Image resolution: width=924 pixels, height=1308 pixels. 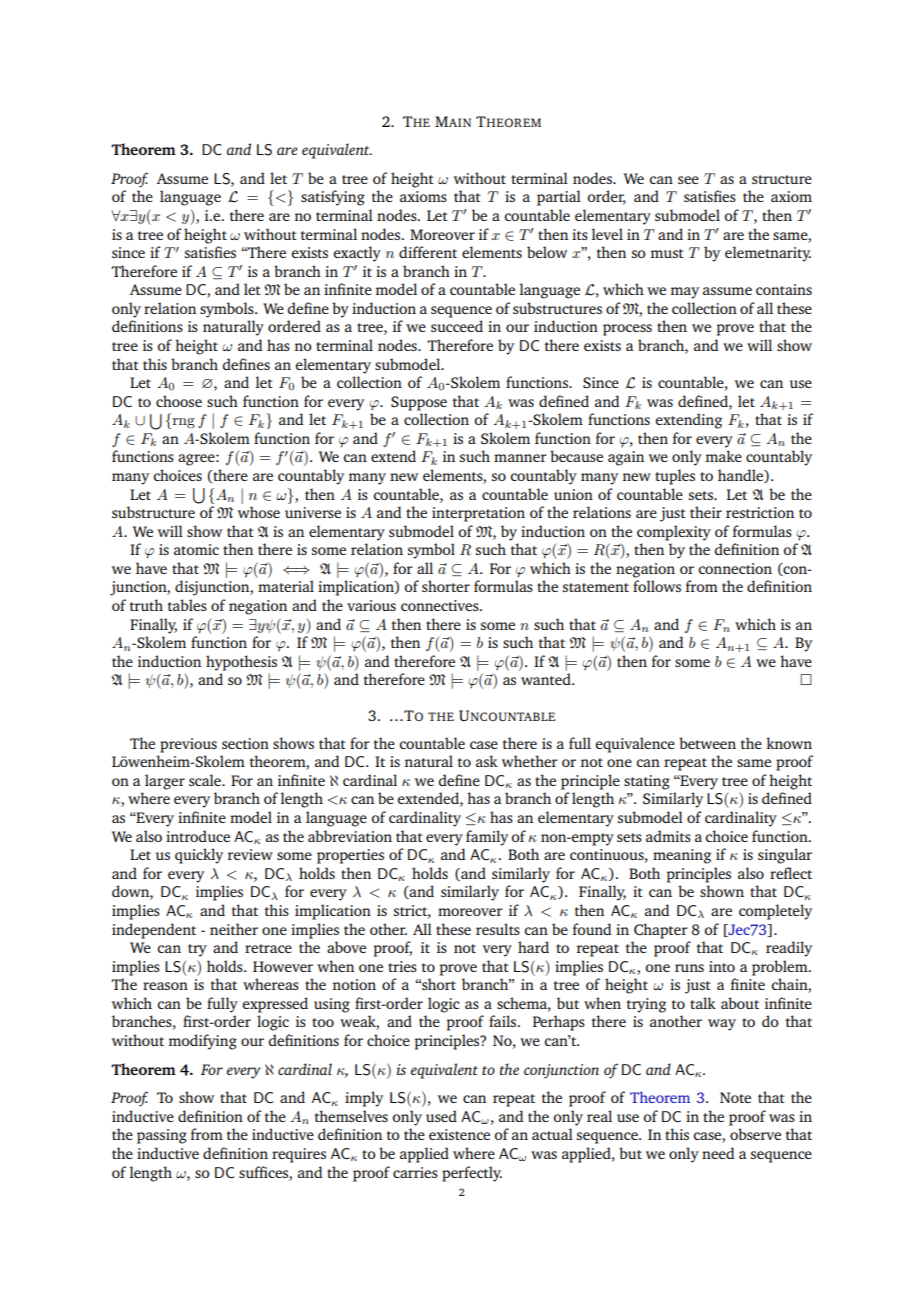 I want to click on family, so click(x=487, y=838).
